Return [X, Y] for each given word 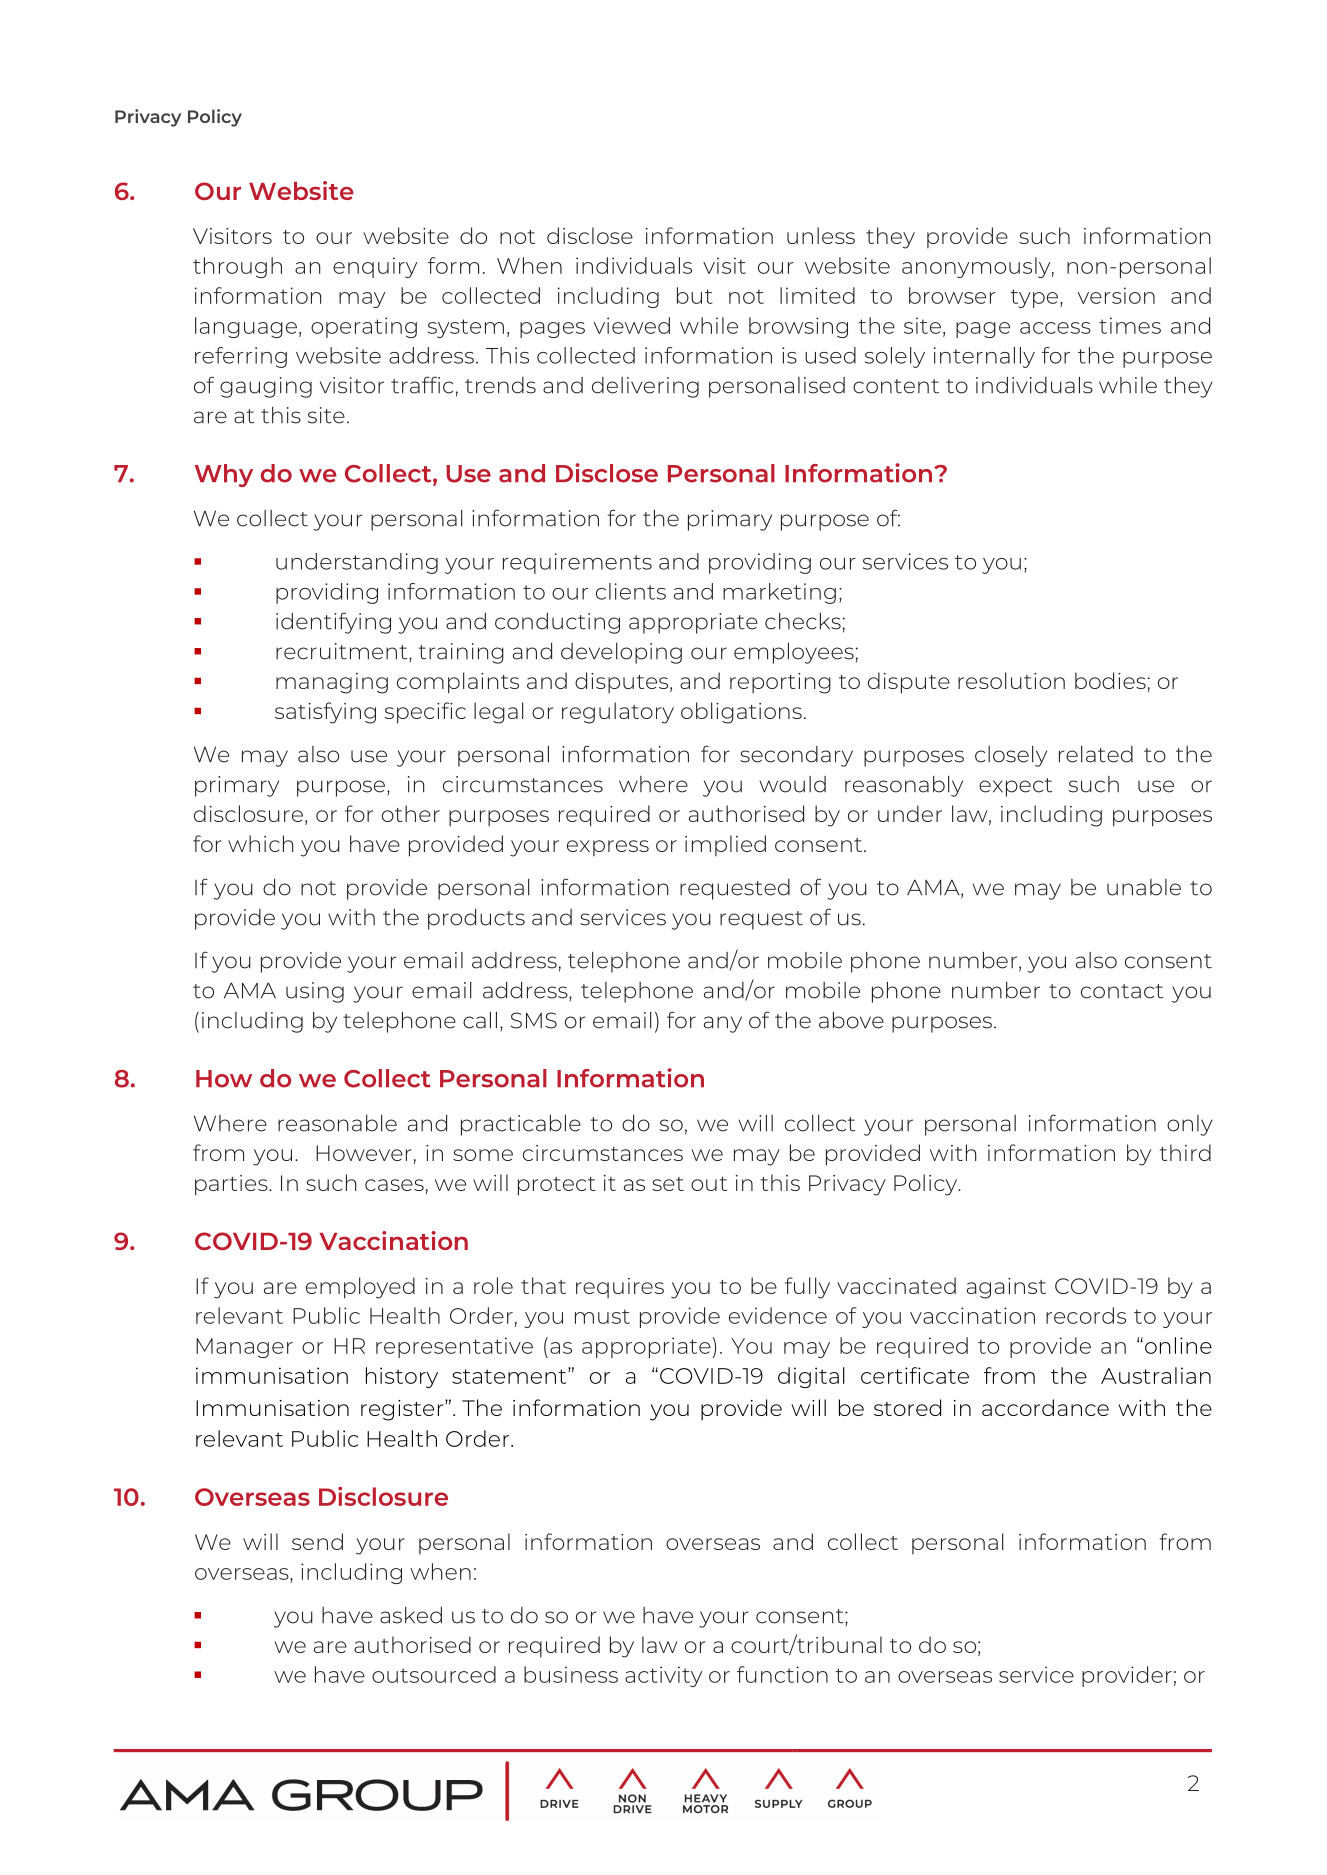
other [411, 813]
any [723, 1024]
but [695, 295]
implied [725, 845]
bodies [1110, 680]
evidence [778, 1315]
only [1190, 1125]
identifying [333, 623]
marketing [779, 593]
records [1086, 1315]
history [402, 1377]
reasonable [337, 1123]
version [1116, 295]
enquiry [375, 267]
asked [411, 1615]
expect [1015, 787]
